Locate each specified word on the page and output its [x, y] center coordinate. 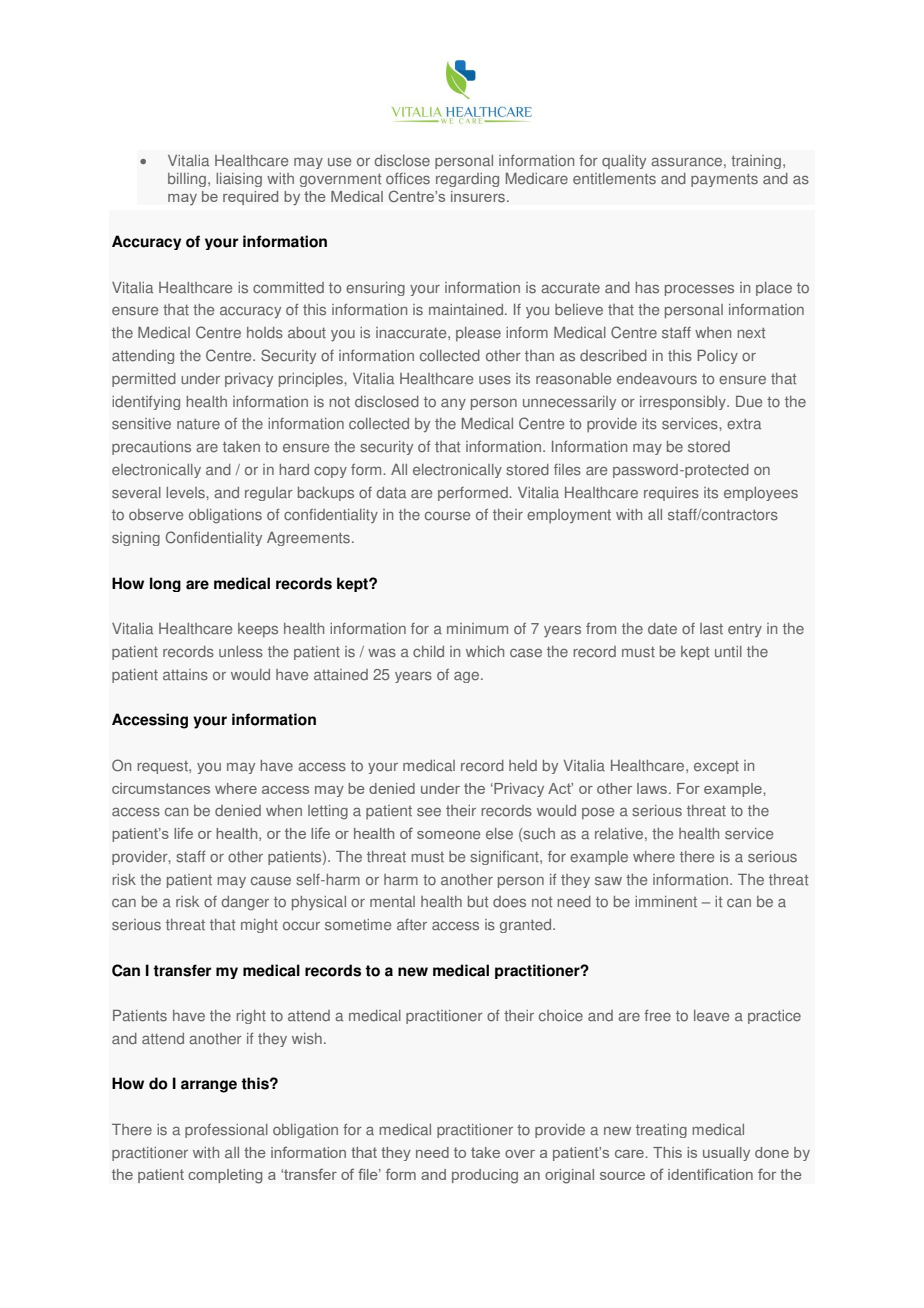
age [468, 677]
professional [226, 1131]
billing [187, 180]
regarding [467, 180]
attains [185, 675]
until [728, 652]
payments [724, 180]
